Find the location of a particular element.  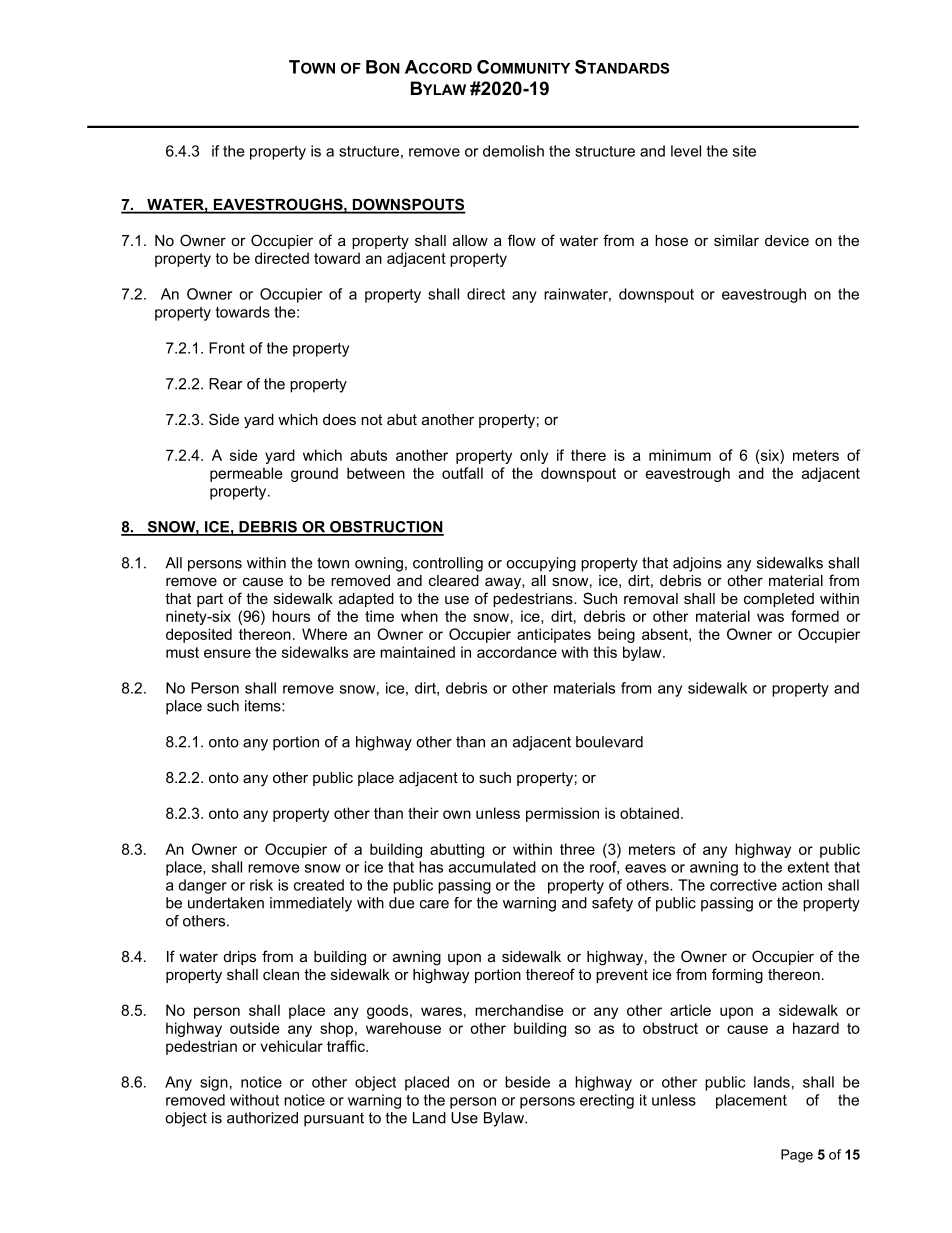

permission is located at coordinates (562, 814).
